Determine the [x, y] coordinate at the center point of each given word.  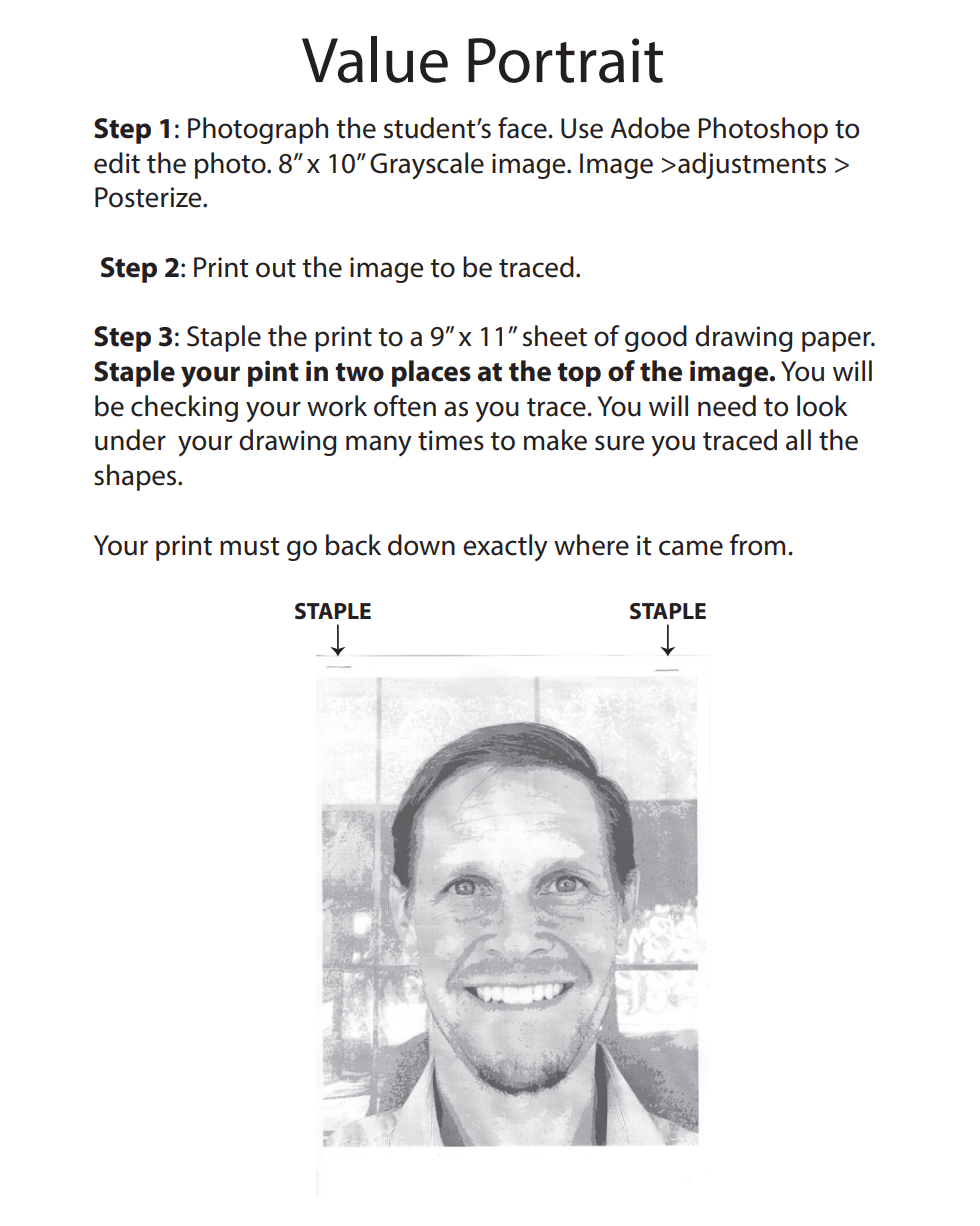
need [727, 406]
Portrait [565, 60]
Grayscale [427, 166]
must [250, 546]
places [431, 373]
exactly [505, 547]
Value [375, 59]
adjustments [752, 165]
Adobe [650, 128]
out [276, 268]
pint [273, 373]
